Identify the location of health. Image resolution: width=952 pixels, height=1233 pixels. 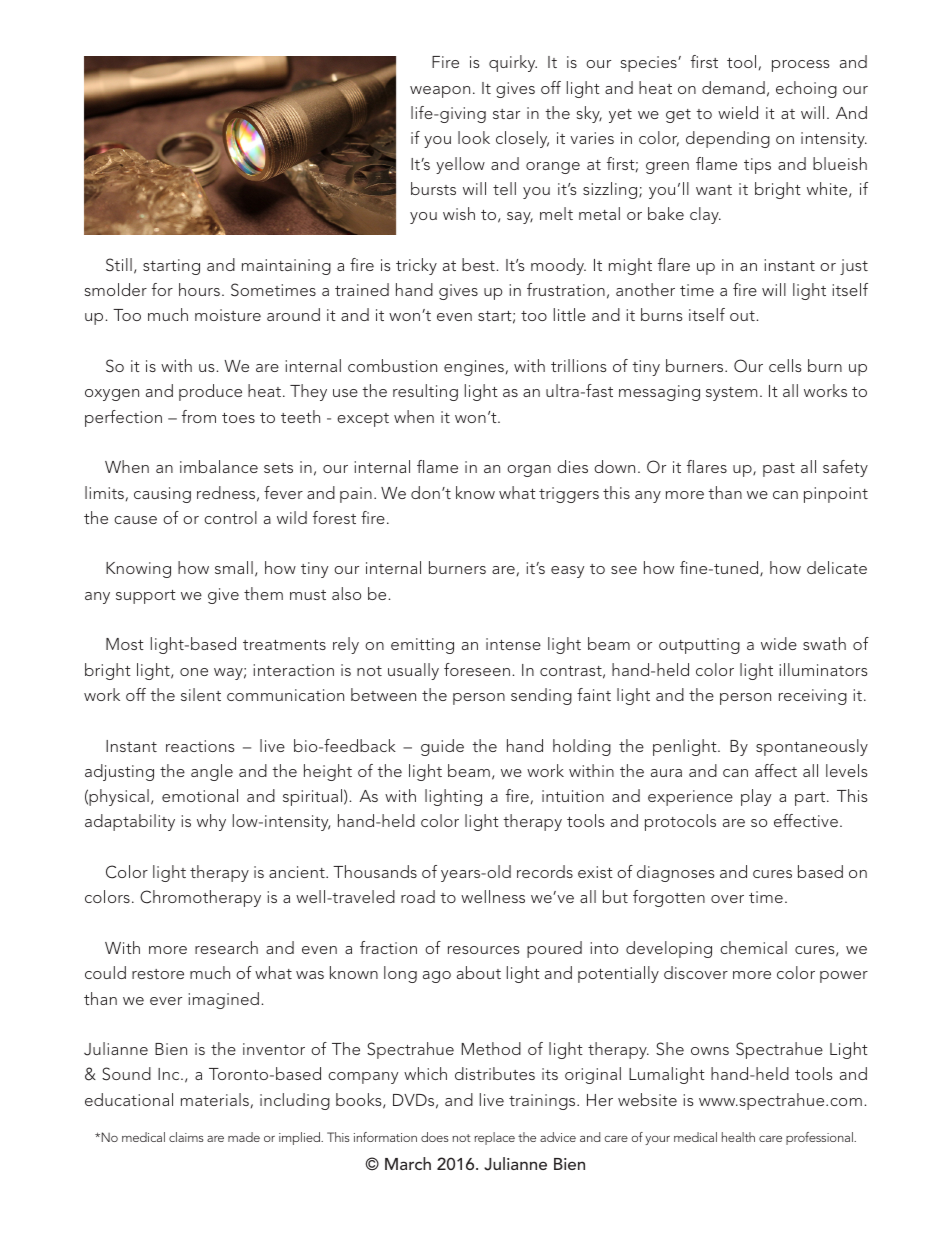
(738, 1137).
